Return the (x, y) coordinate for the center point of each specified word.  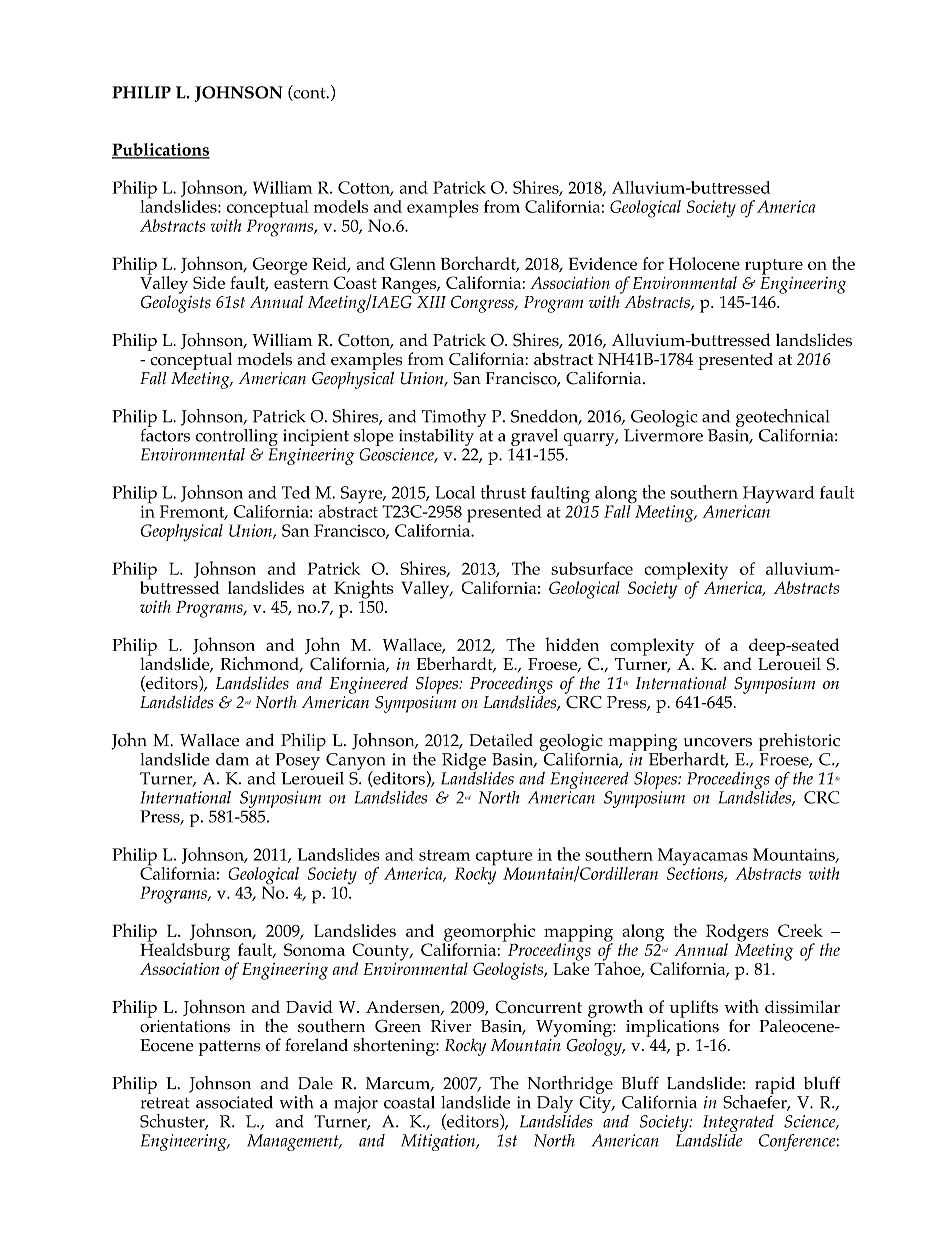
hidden (572, 644)
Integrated (738, 1123)
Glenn (413, 263)
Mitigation (439, 1142)
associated (234, 1102)
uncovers (718, 742)
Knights (363, 589)
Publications (161, 150)
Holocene (704, 263)
